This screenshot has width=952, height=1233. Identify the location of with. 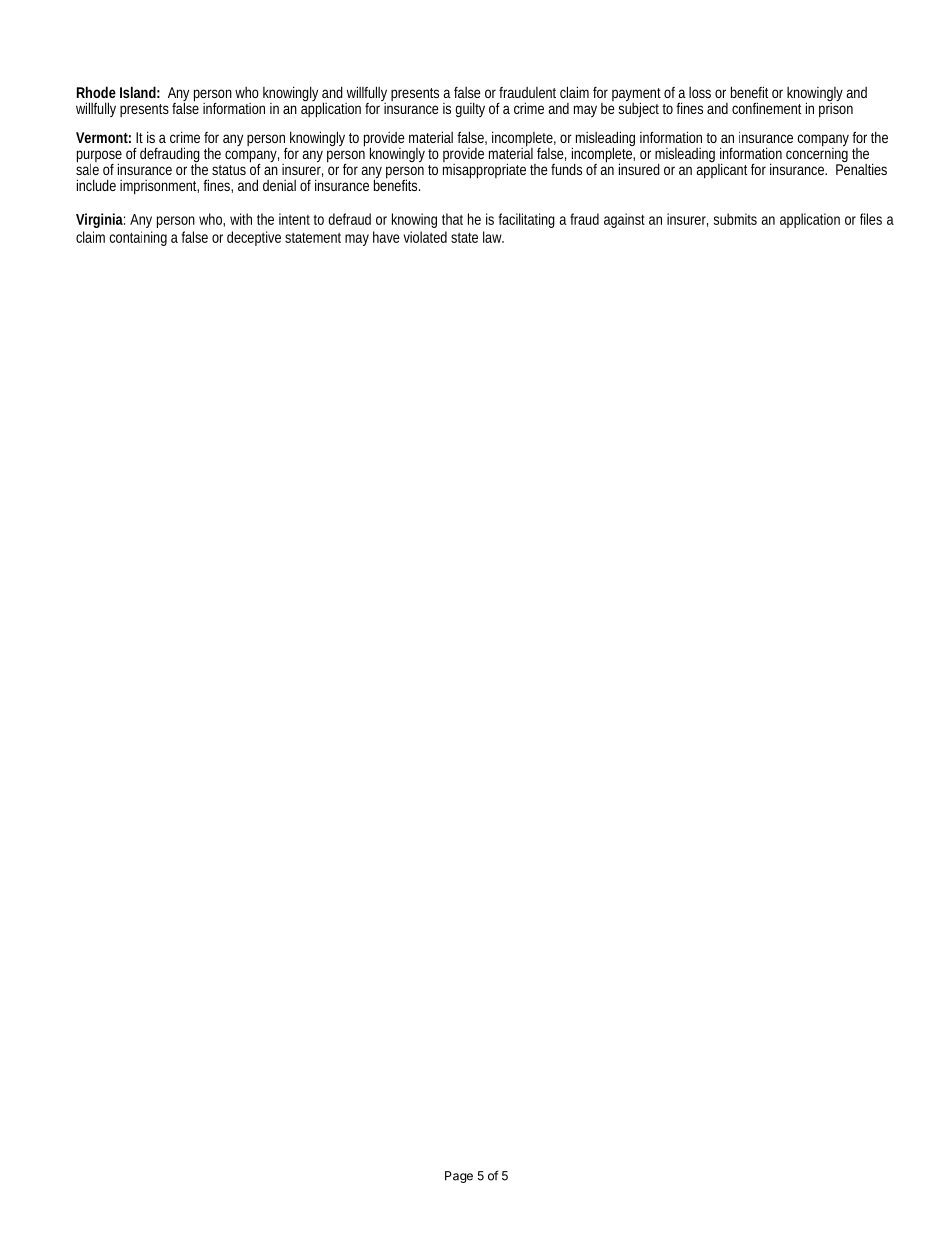
(241, 219).
